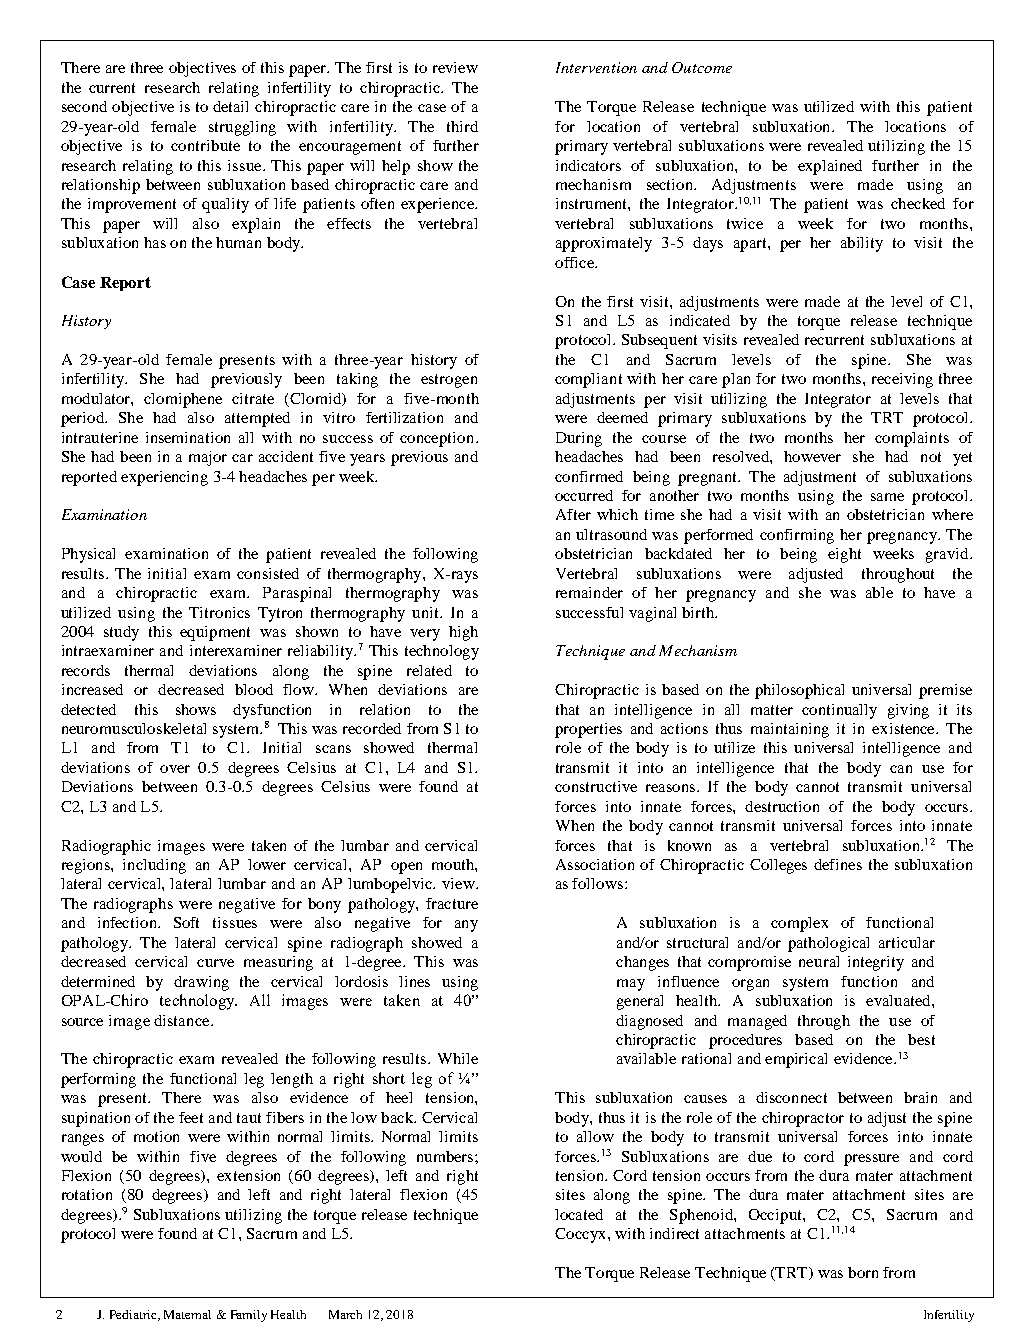  Describe the element at coordinates (918, 203) in the image. I see `checked` at that location.
